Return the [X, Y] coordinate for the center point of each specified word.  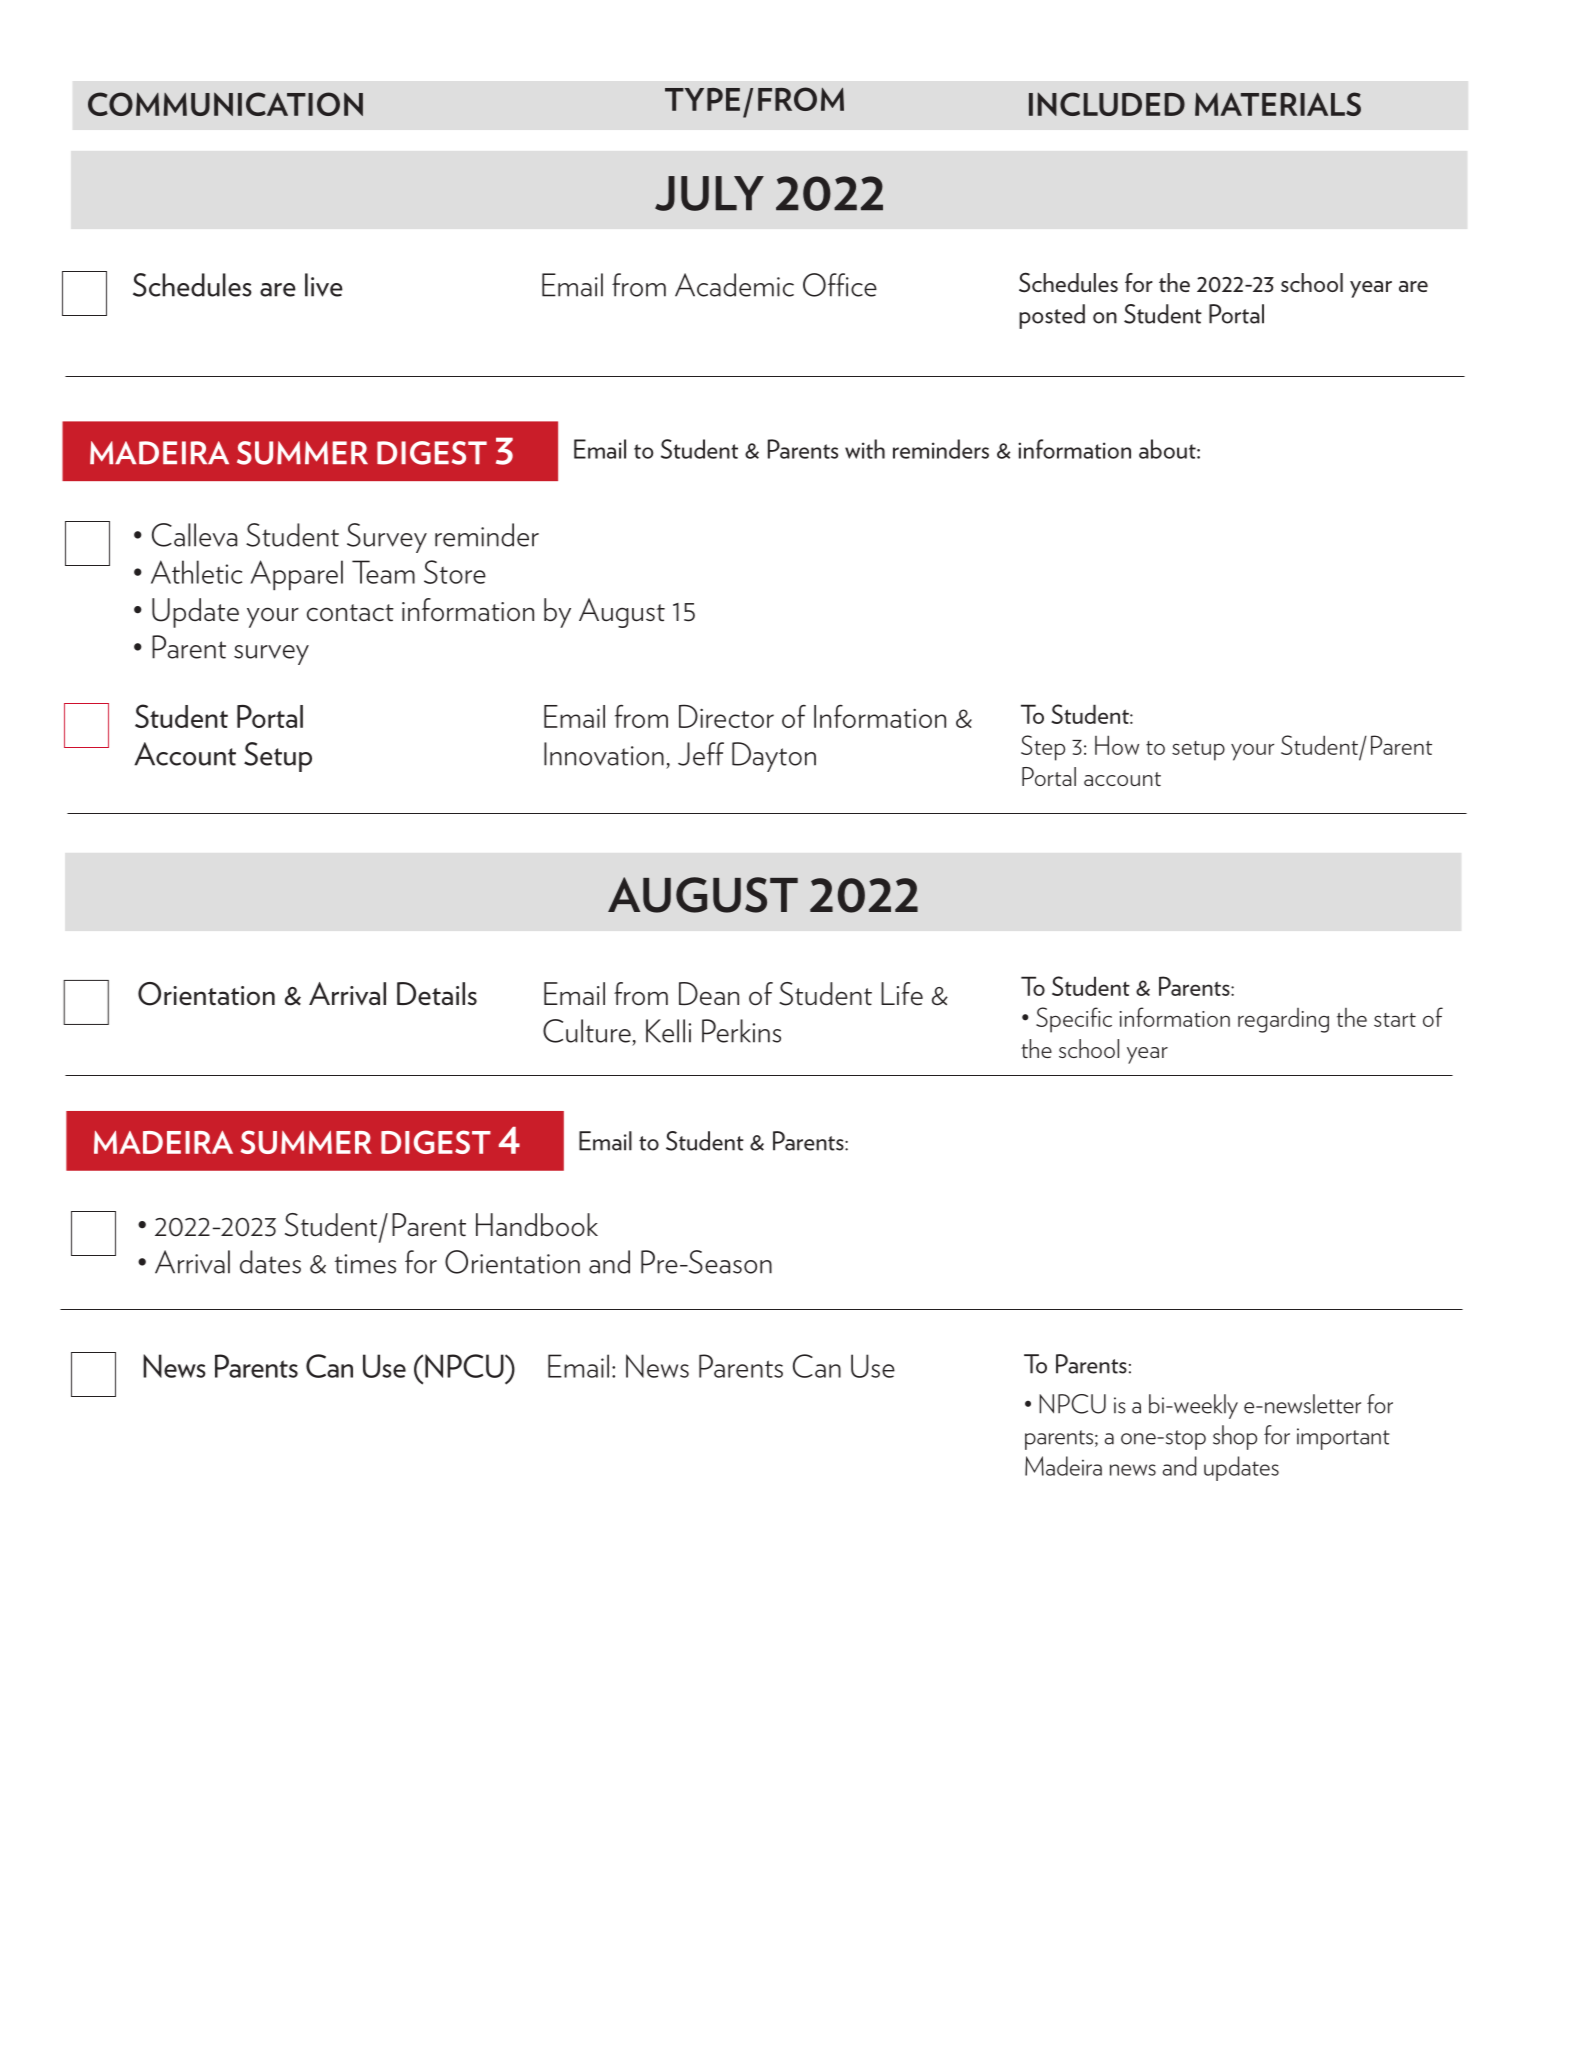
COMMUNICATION [225, 104]
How [1117, 745]
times [365, 1264]
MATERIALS [1278, 104]
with [865, 449]
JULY [709, 193]
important [1343, 1439]
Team [383, 572]
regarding [1283, 1020]
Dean [709, 994]
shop [1235, 1437]
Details [437, 994]
